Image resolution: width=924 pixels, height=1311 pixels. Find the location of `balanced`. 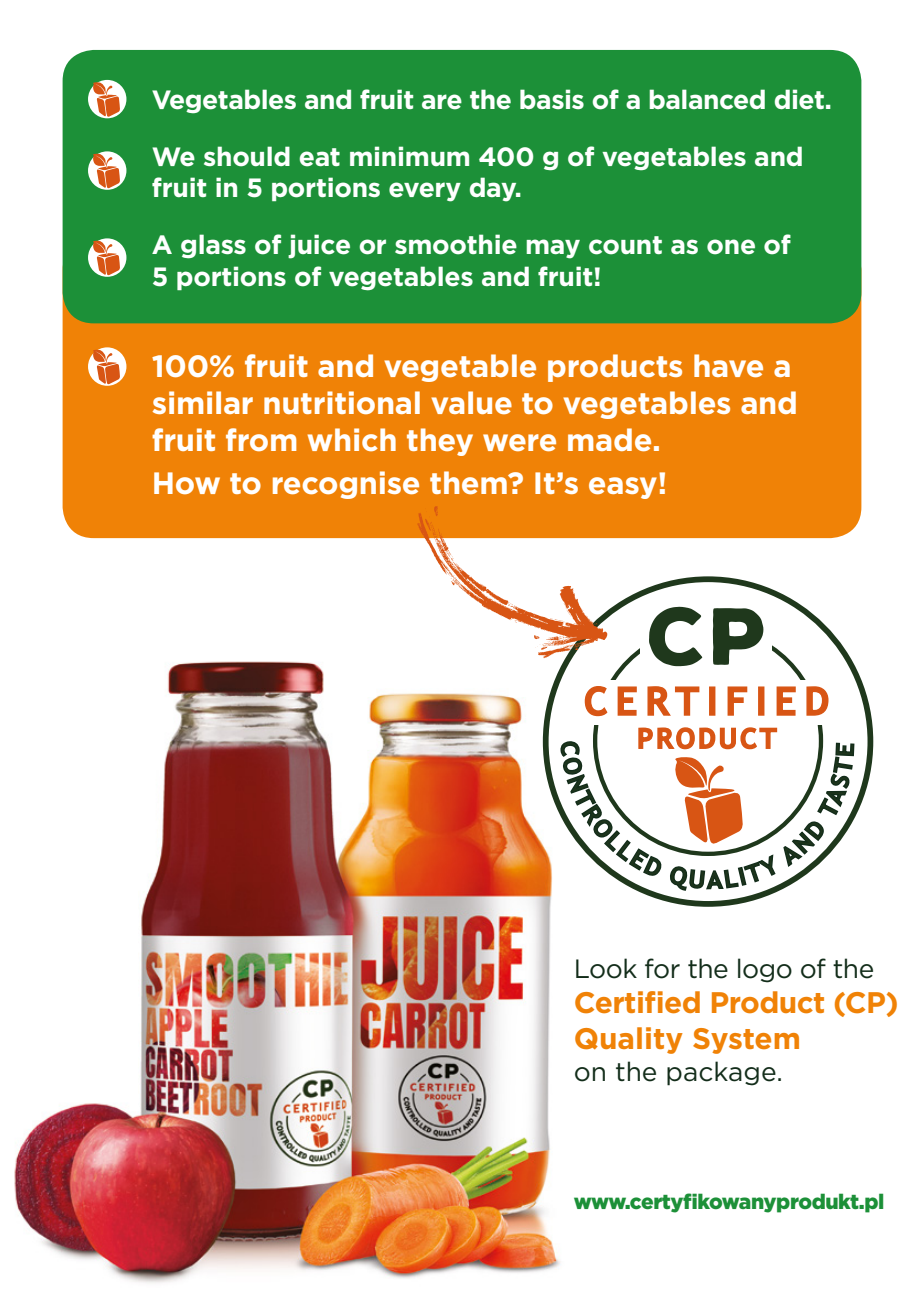

balanced is located at coordinates (707, 99).
